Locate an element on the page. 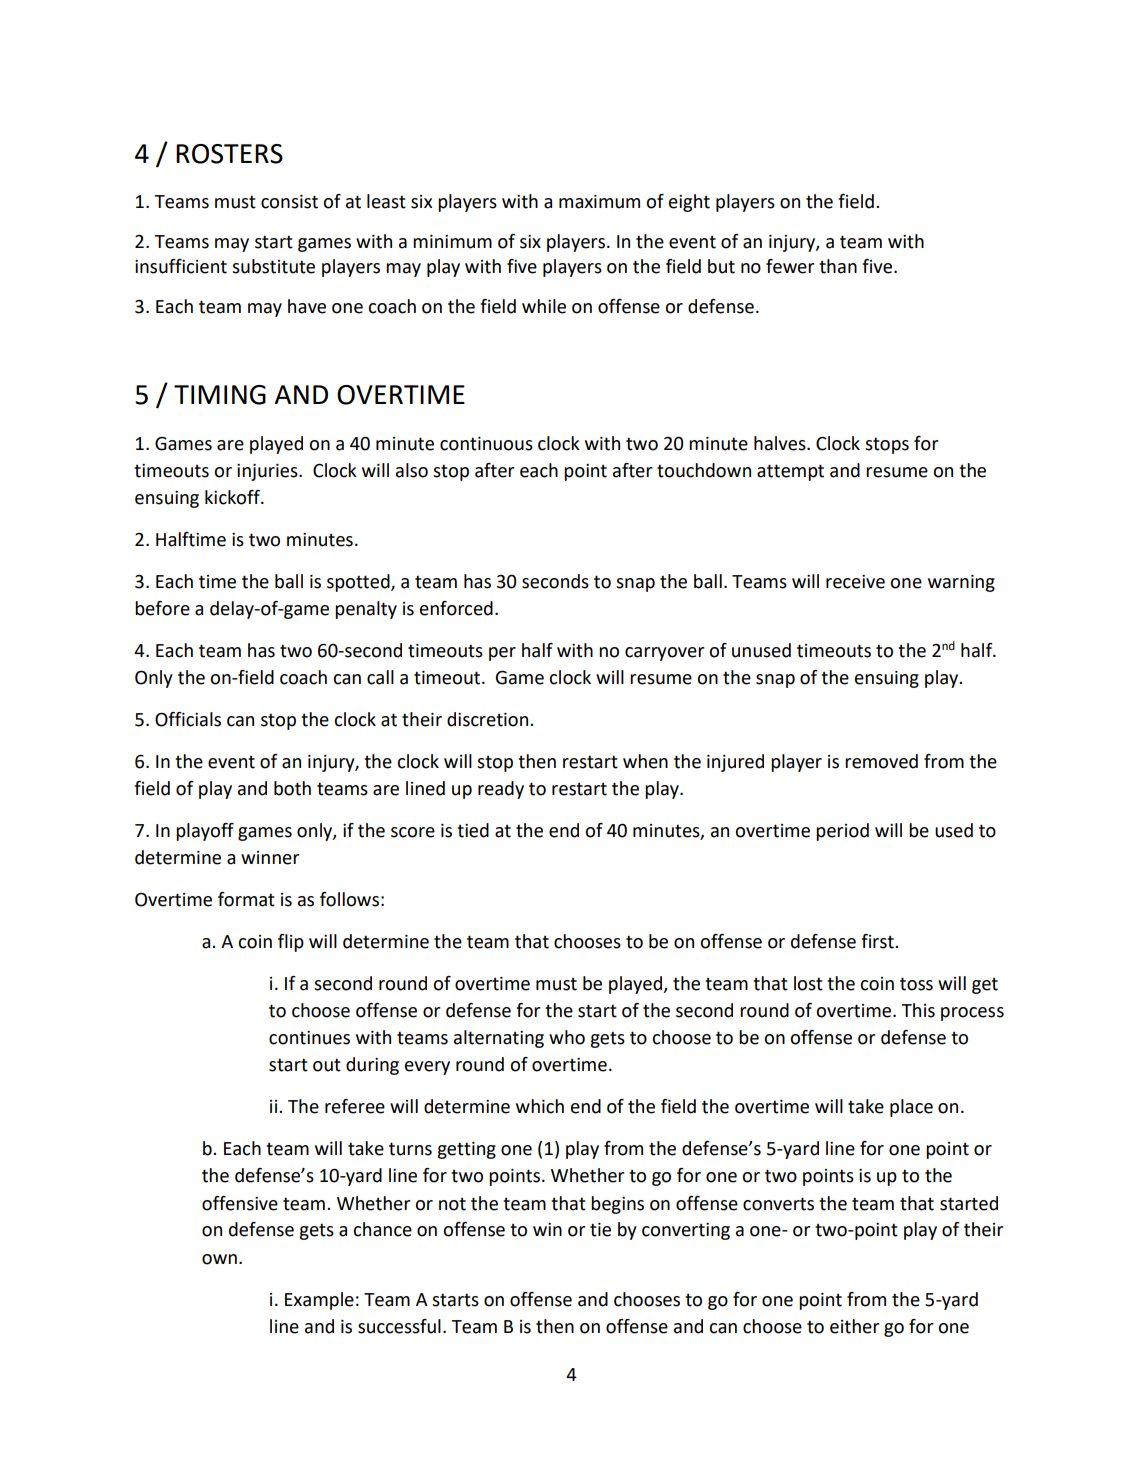 The height and width of the page is (1479, 1143). when is located at coordinates (645, 761).
